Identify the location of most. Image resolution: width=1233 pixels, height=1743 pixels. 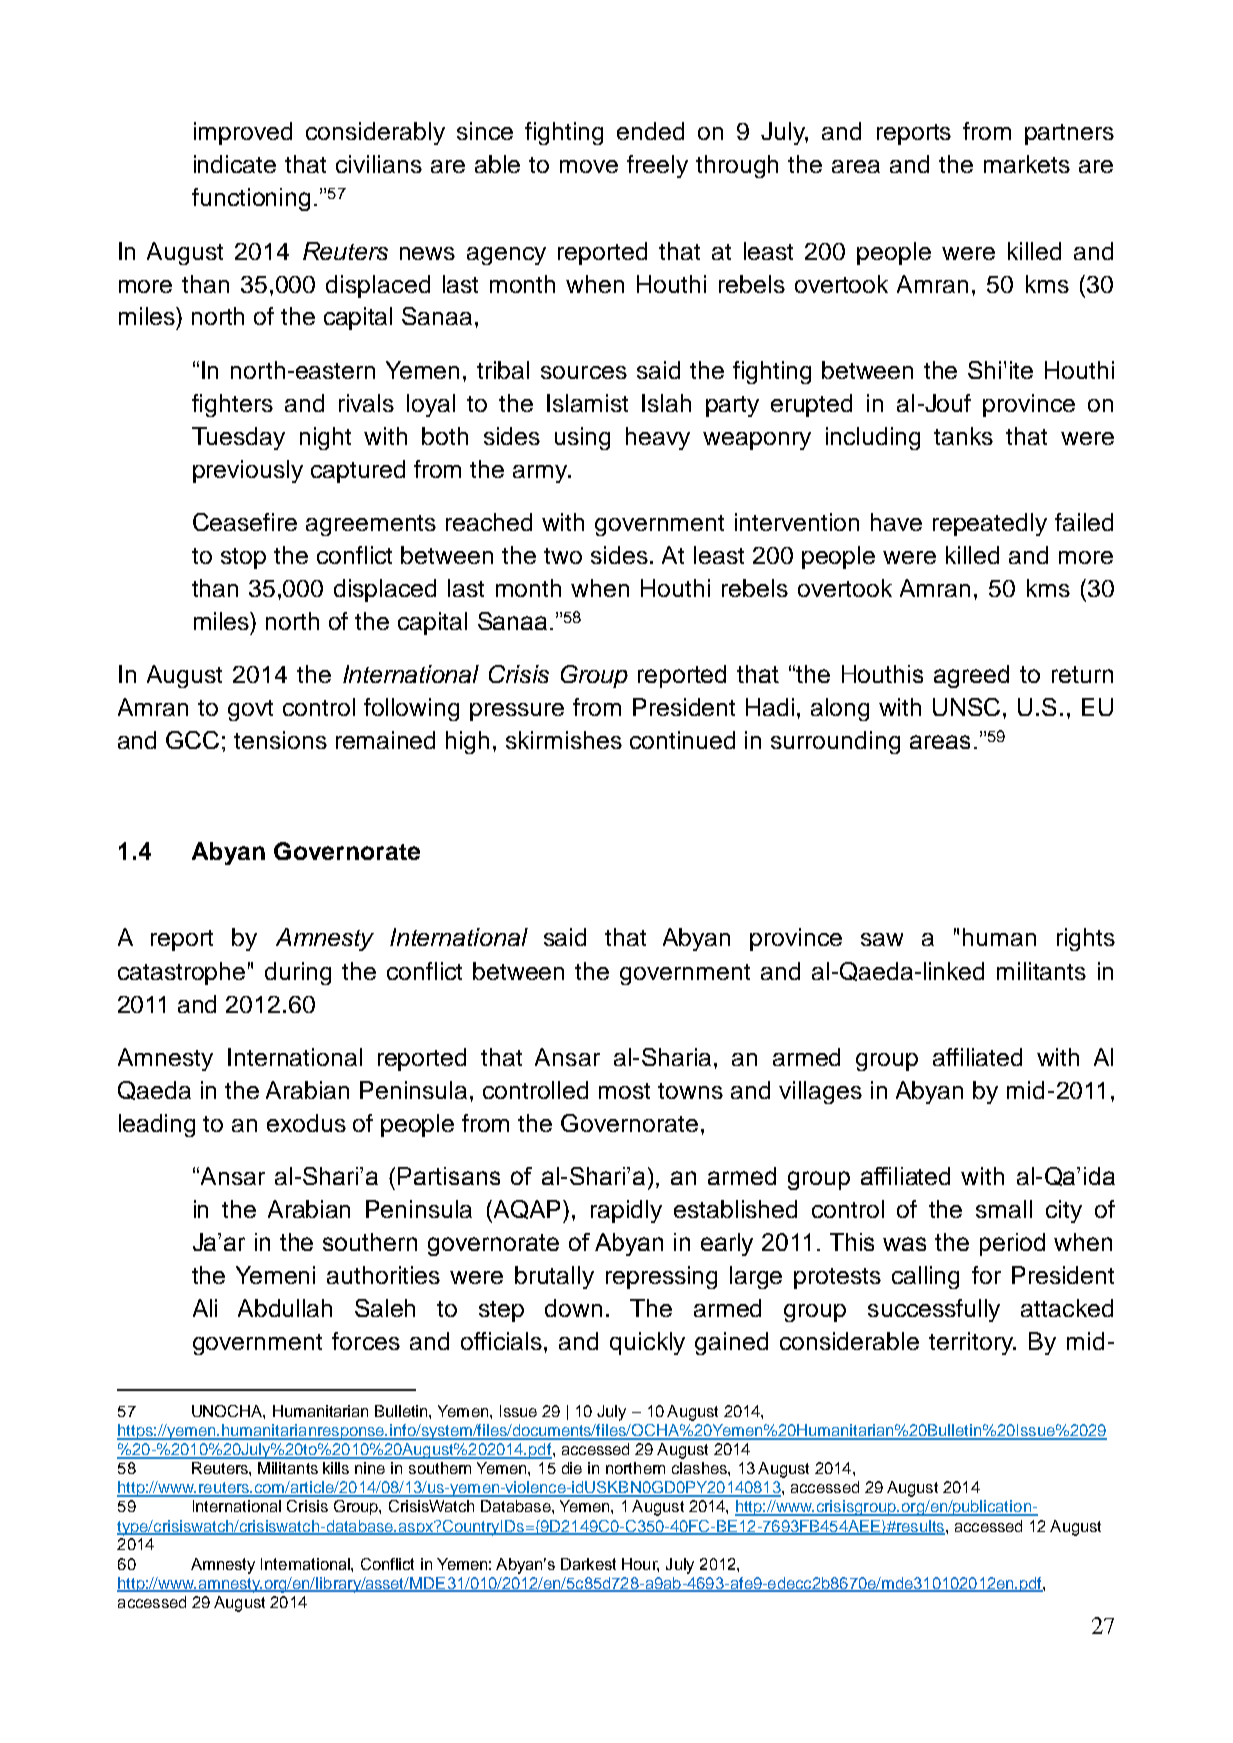
(624, 1091).
